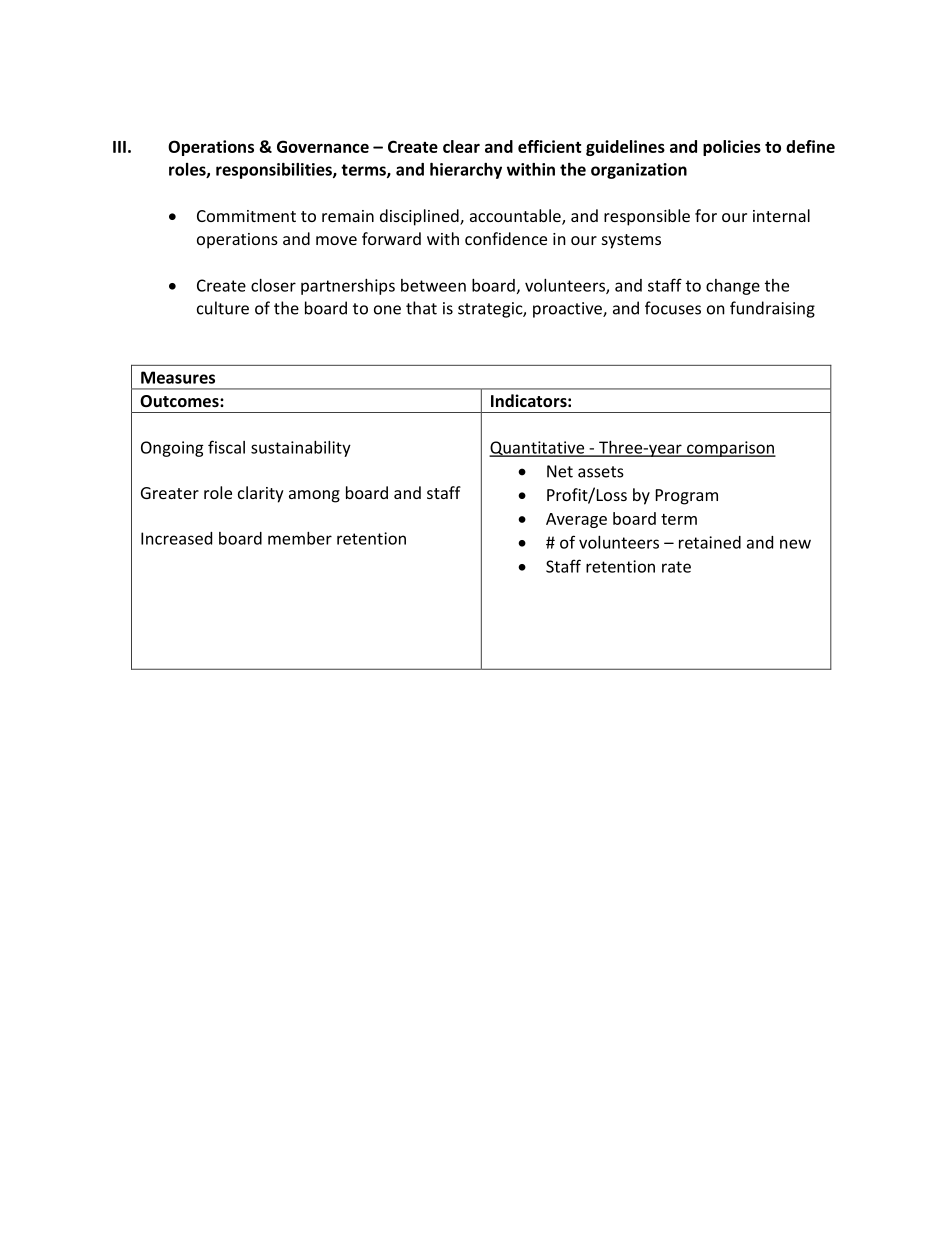 This screenshot has width=952, height=1233. I want to click on that, so click(421, 308).
